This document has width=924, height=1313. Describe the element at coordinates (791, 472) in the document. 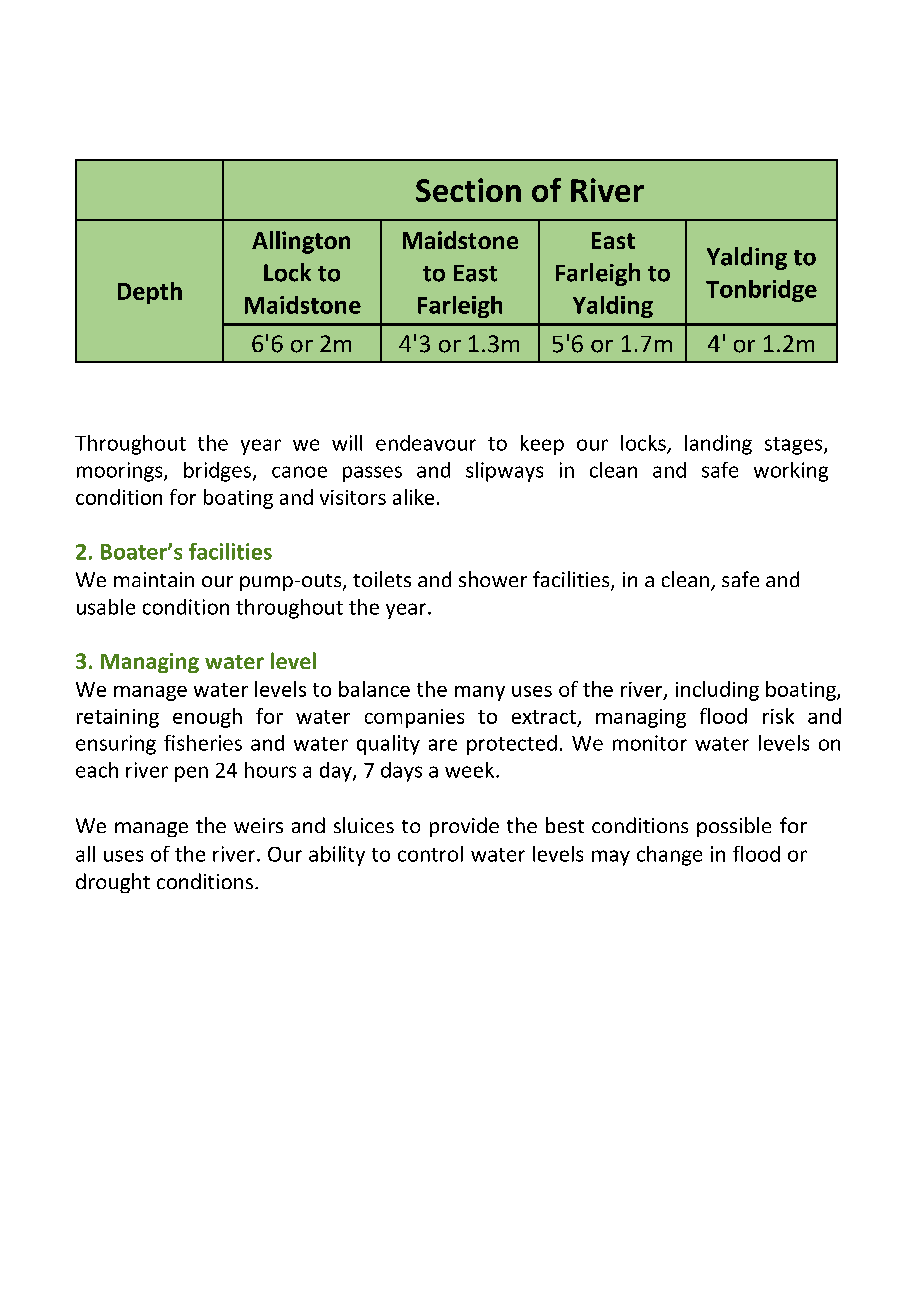

I see `working` at that location.
